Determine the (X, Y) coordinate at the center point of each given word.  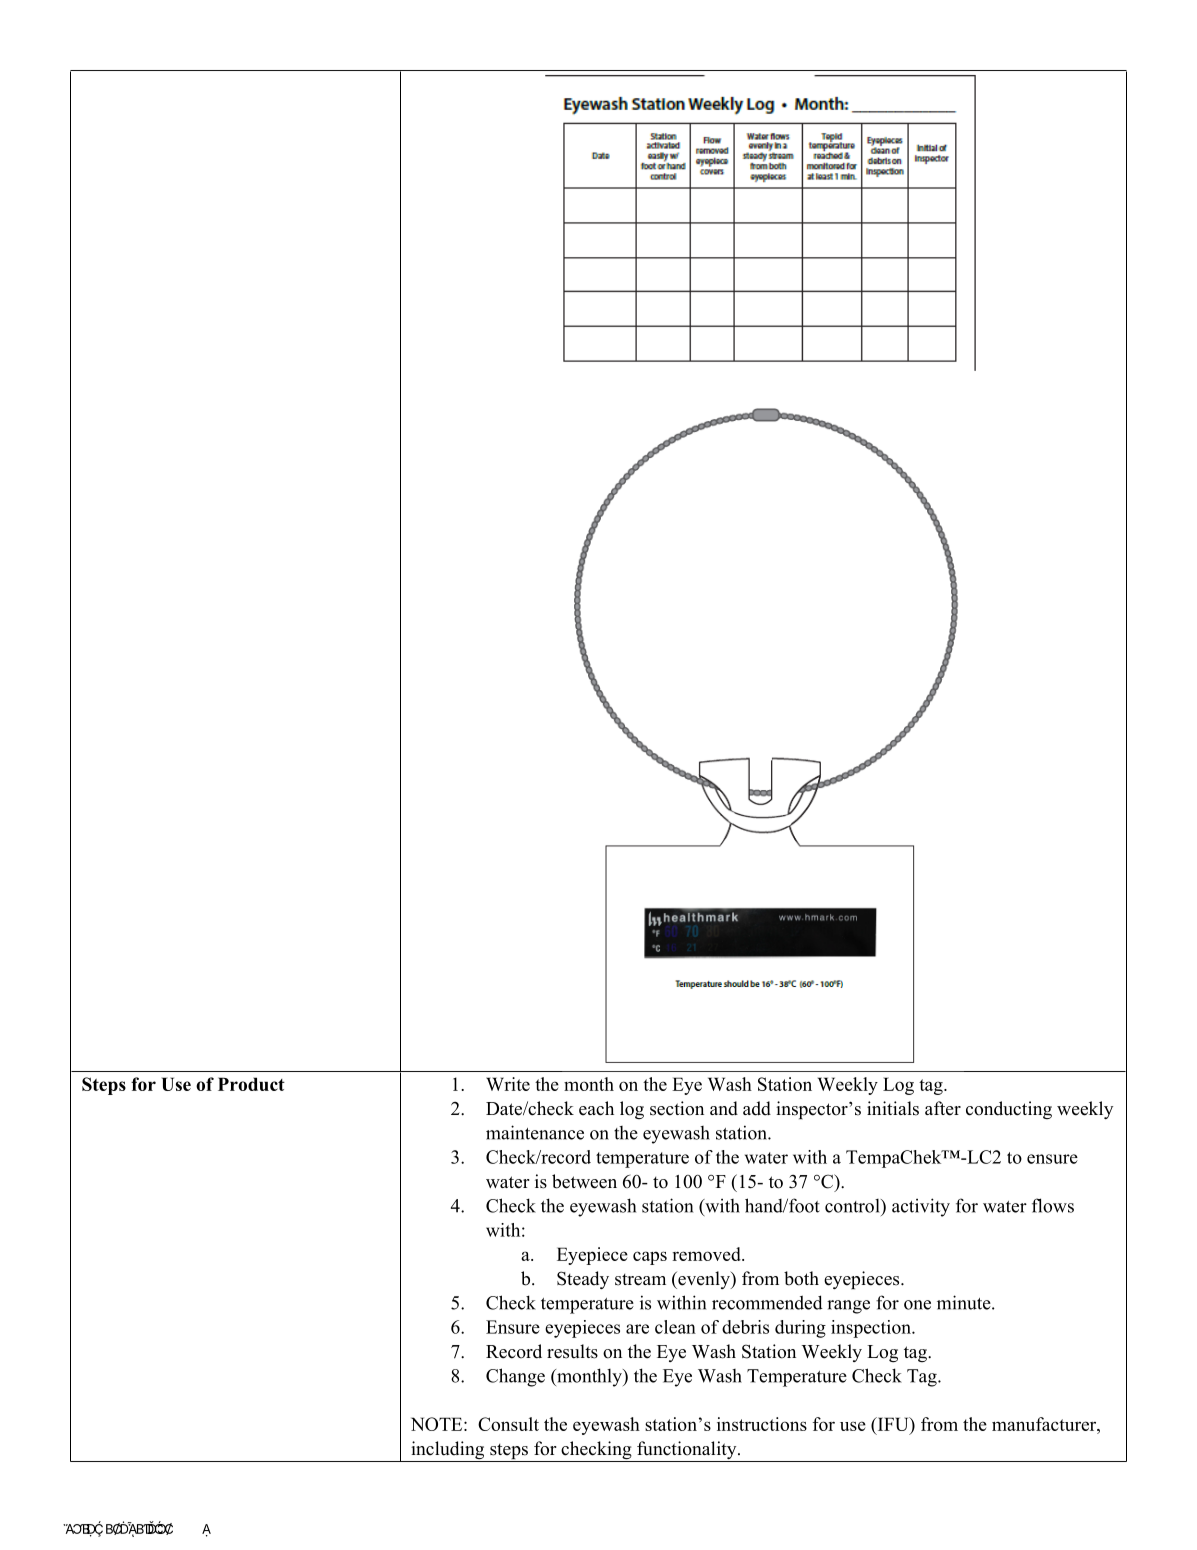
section (677, 1108)
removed (707, 1254)
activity (921, 1207)
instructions (762, 1424)
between (584, 1181)
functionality (687, 1451)
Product (251, 1084)
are (637, 1329)
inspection (872, 1329)
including (448, 1451)
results (572, 1351)
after (943, 1108)
